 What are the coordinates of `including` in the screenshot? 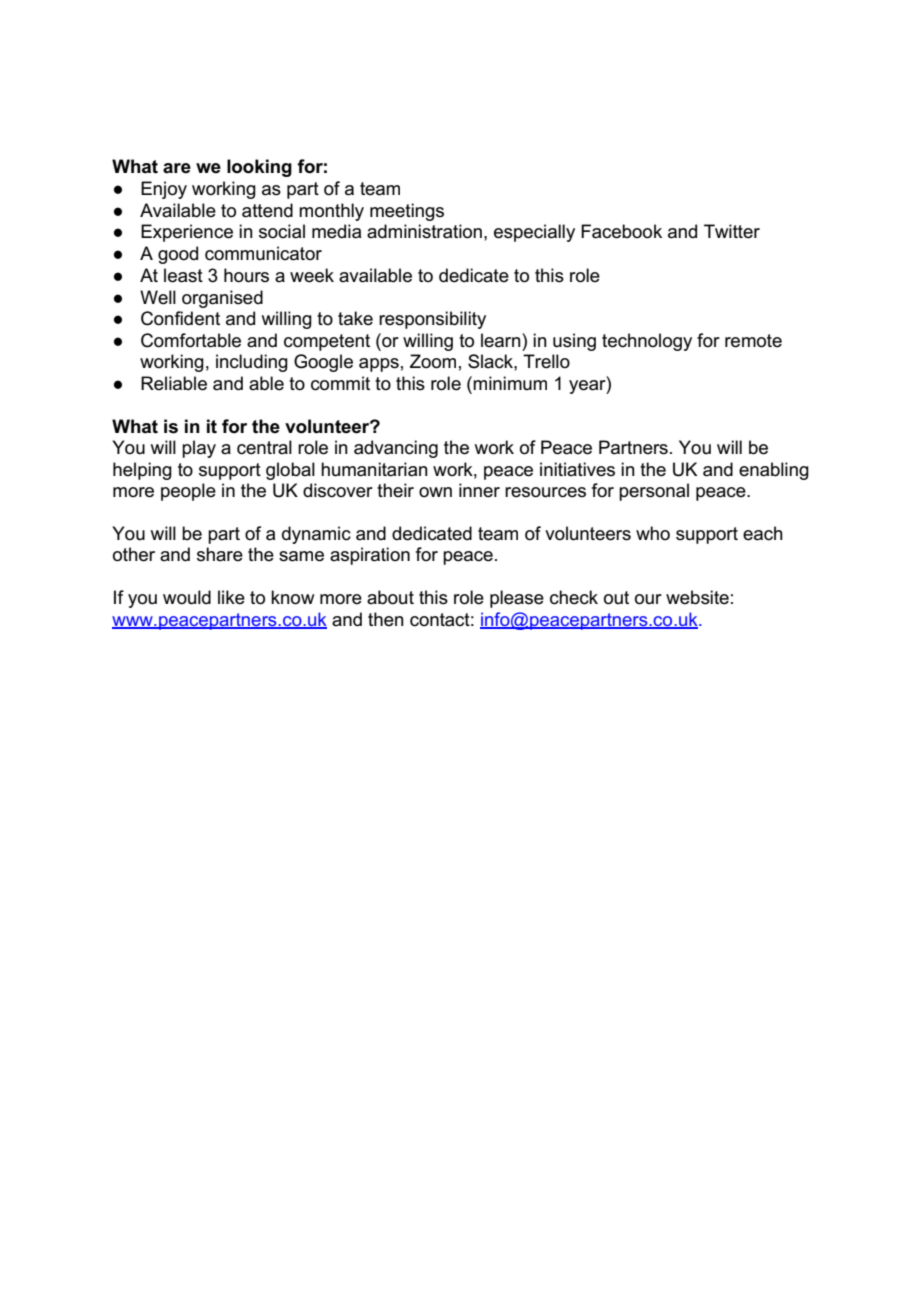 It's located at (252, 363).
